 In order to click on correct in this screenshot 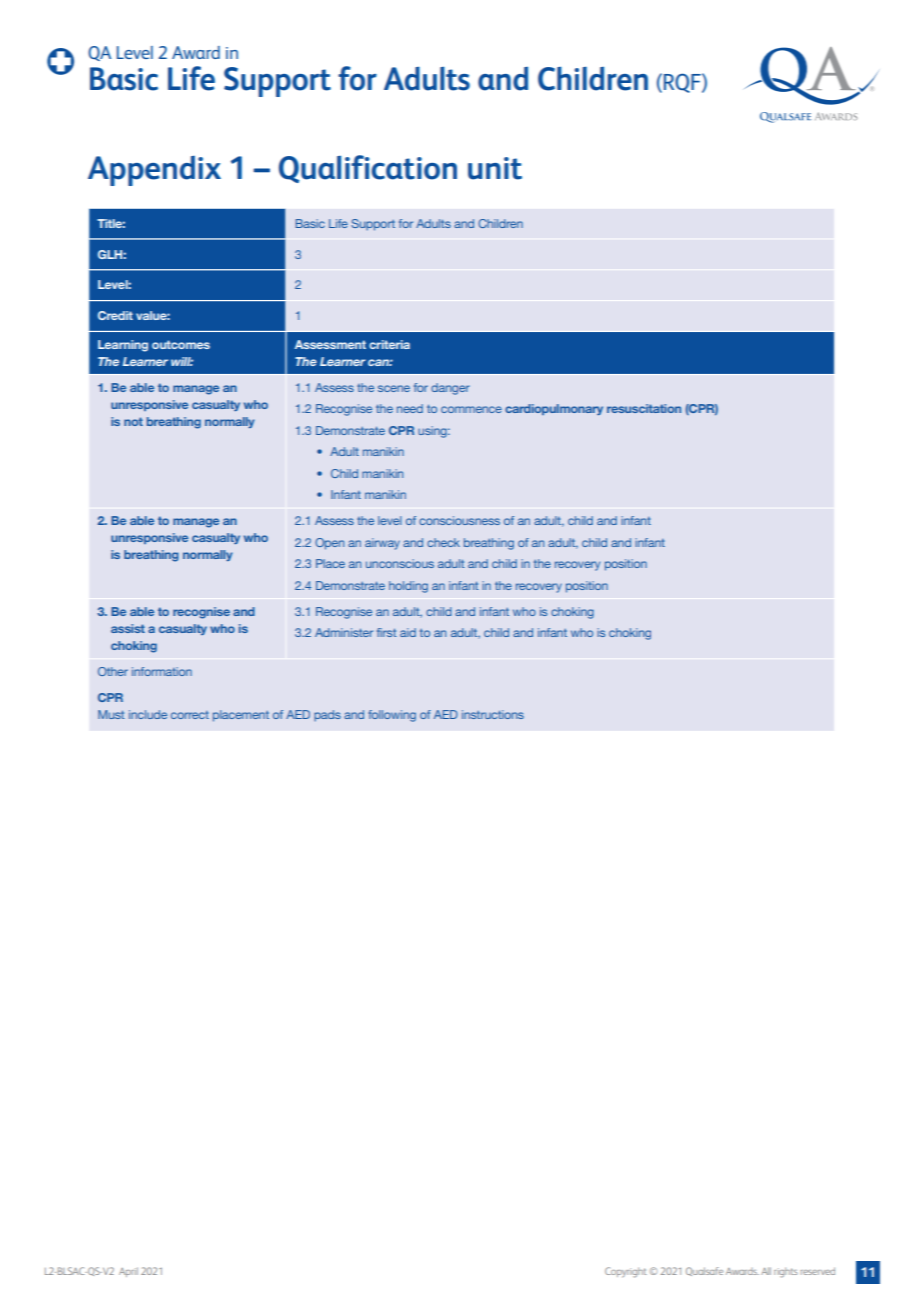, I will do `click(190, 715)`.
